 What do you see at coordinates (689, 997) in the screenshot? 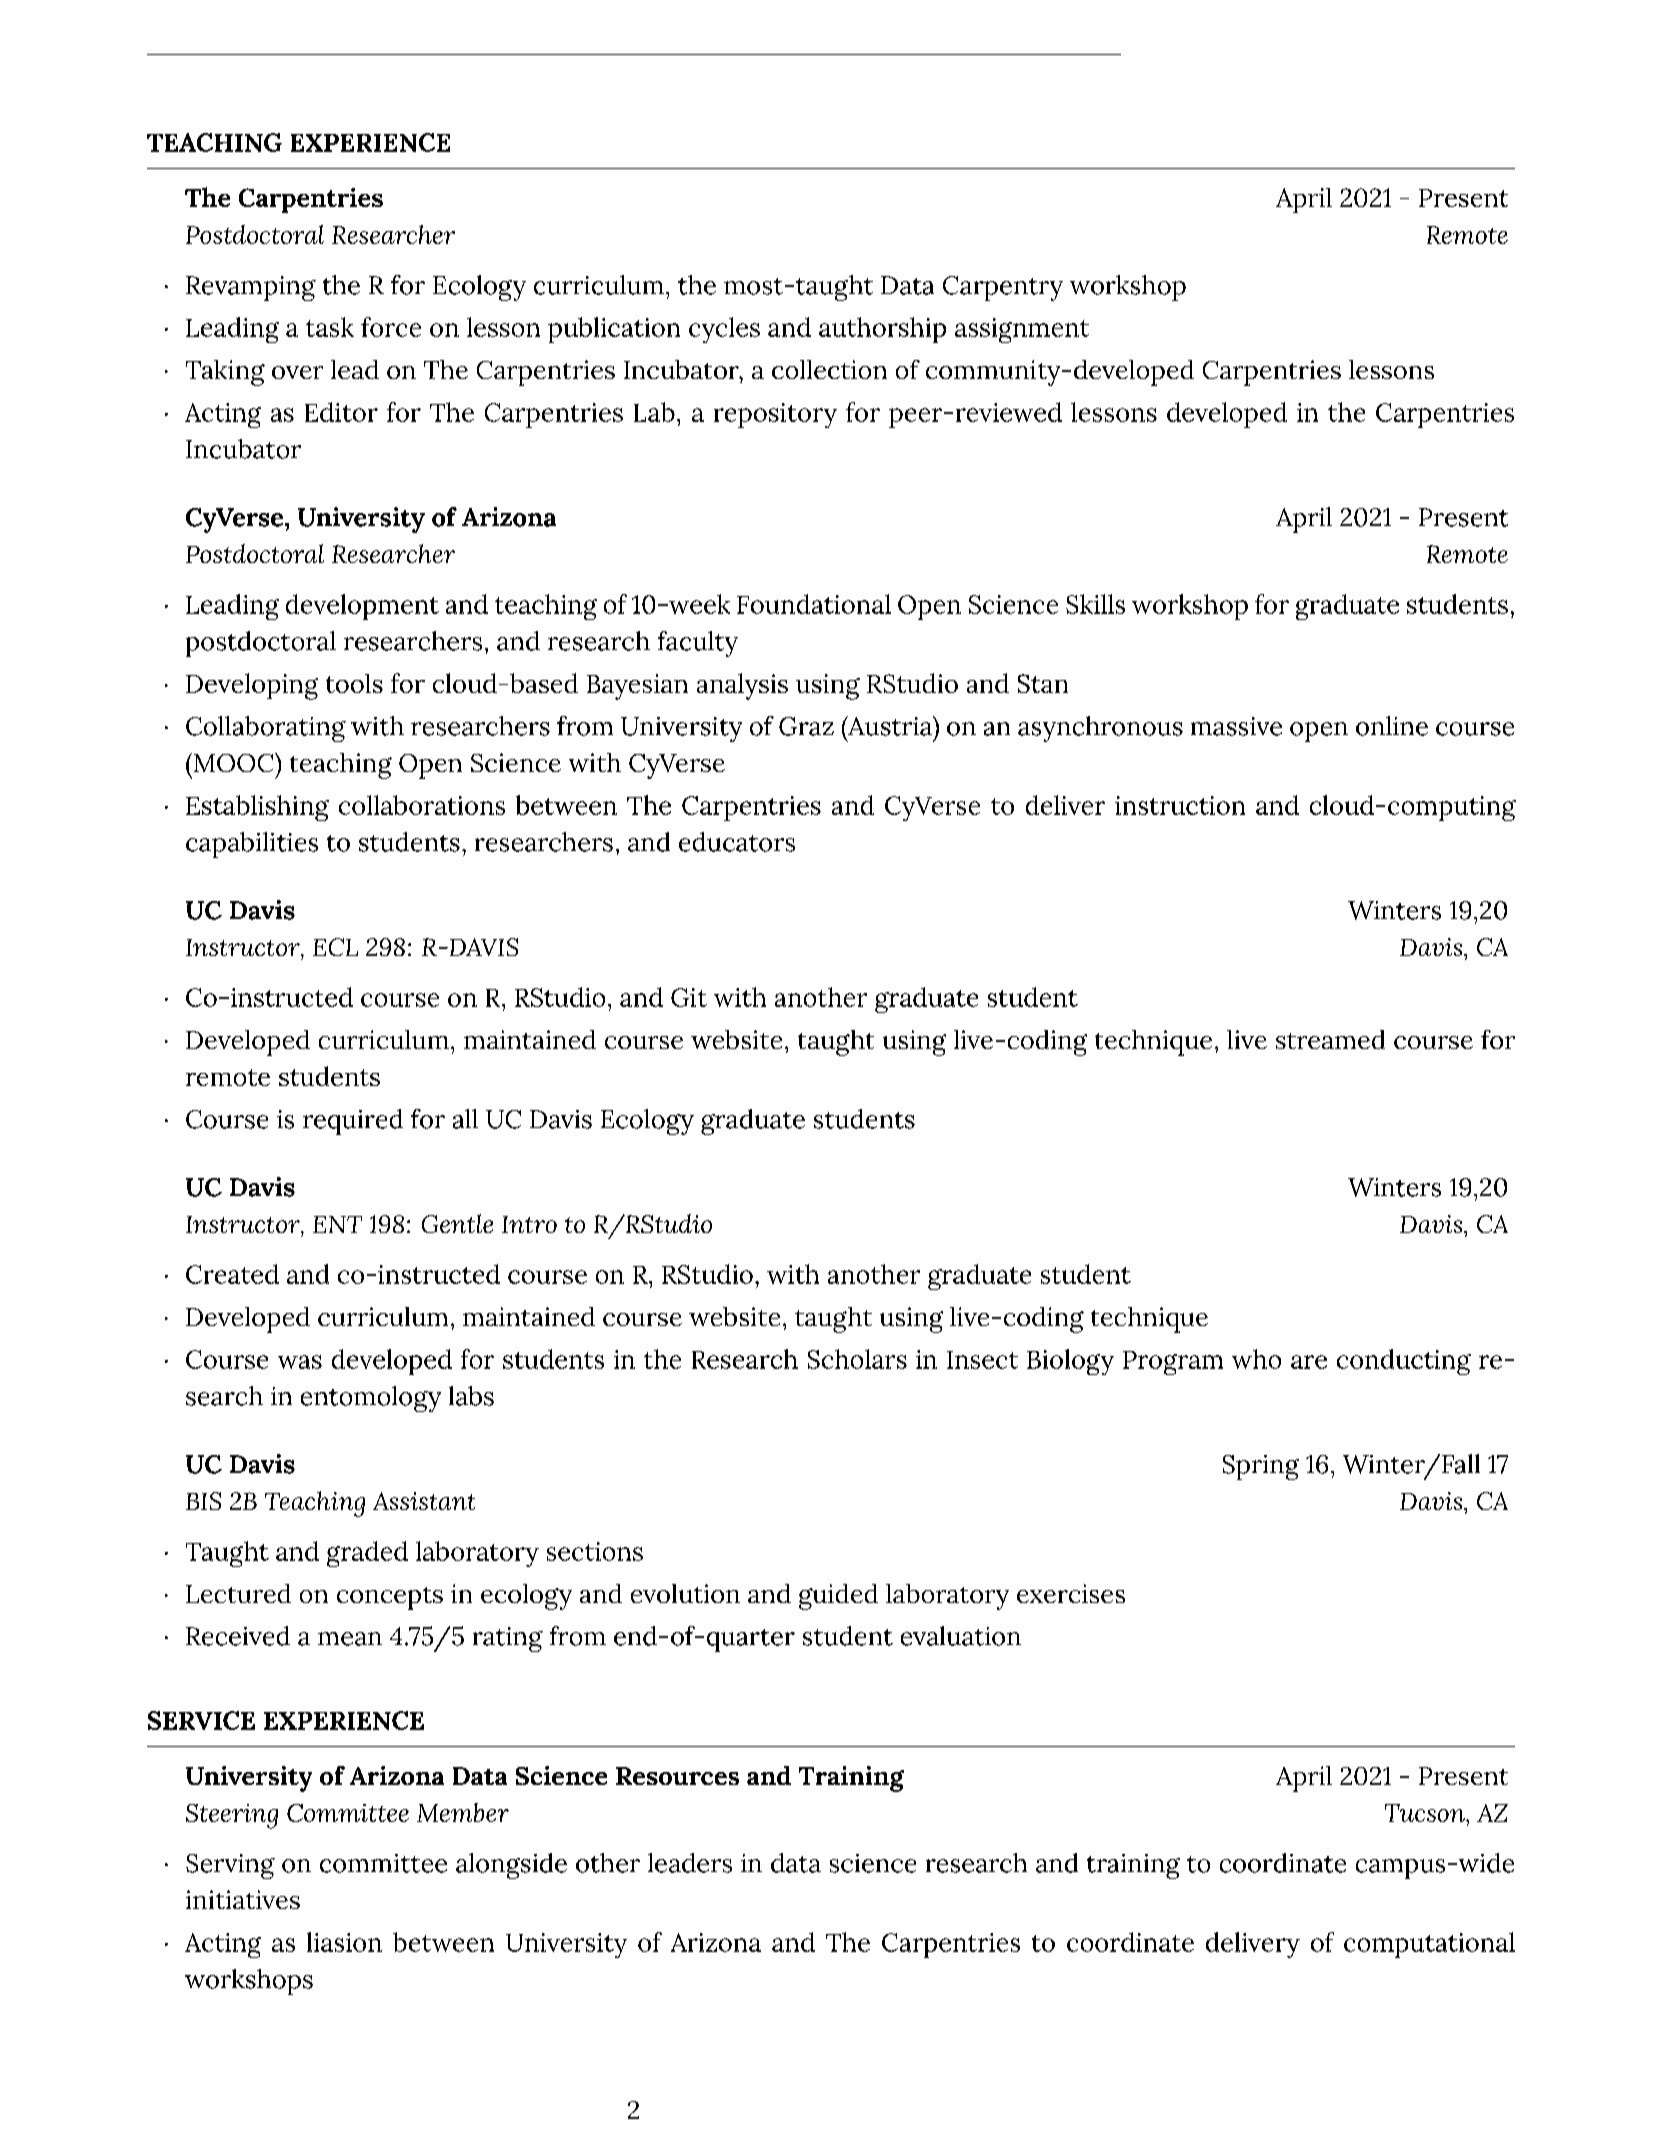
I see `Git` at bounding box center [689, 997].
